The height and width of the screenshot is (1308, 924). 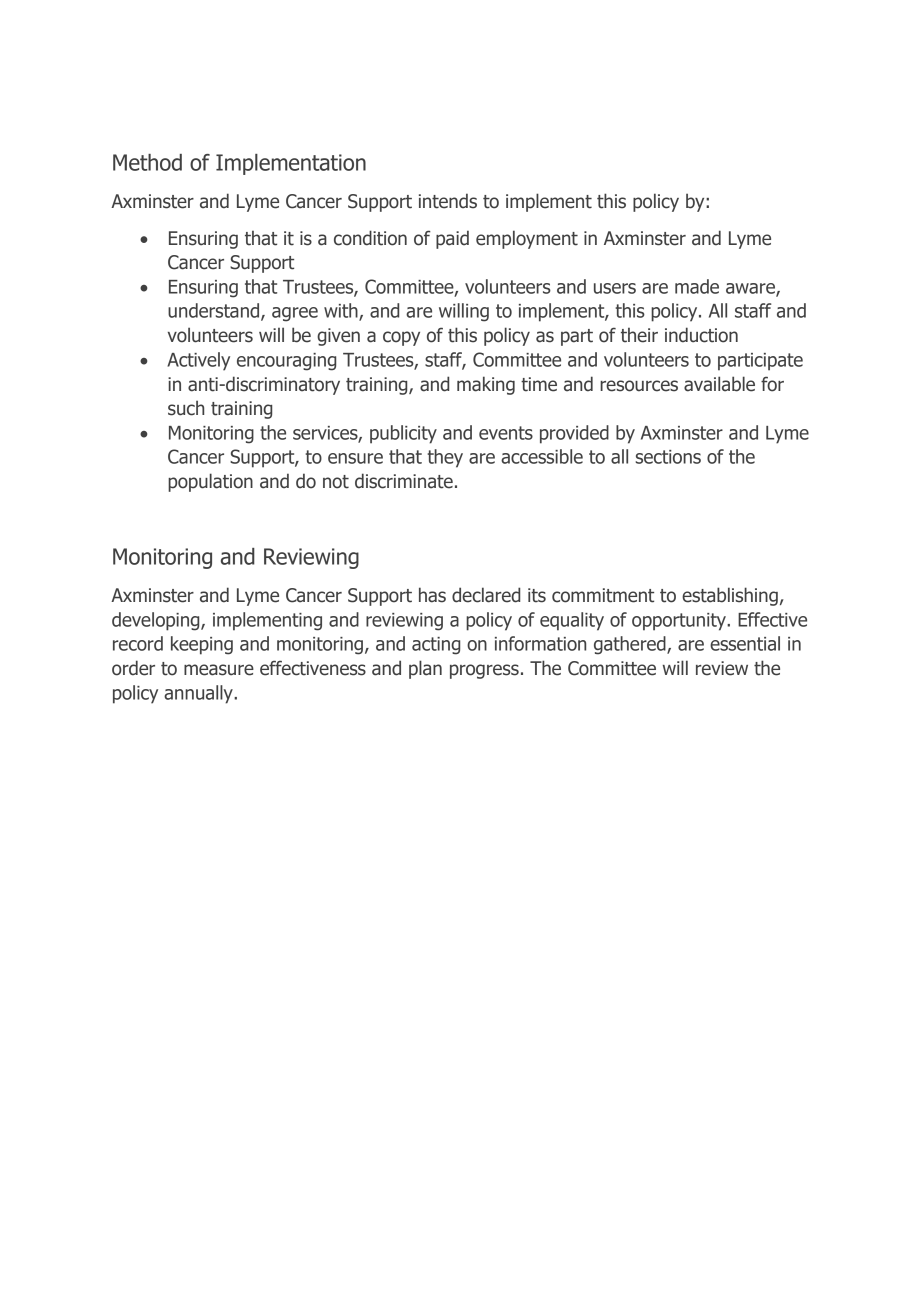 What do you see at coordinates (147, 162) in the screenshot?
I see `Method` at bounding box center [147, 162].
